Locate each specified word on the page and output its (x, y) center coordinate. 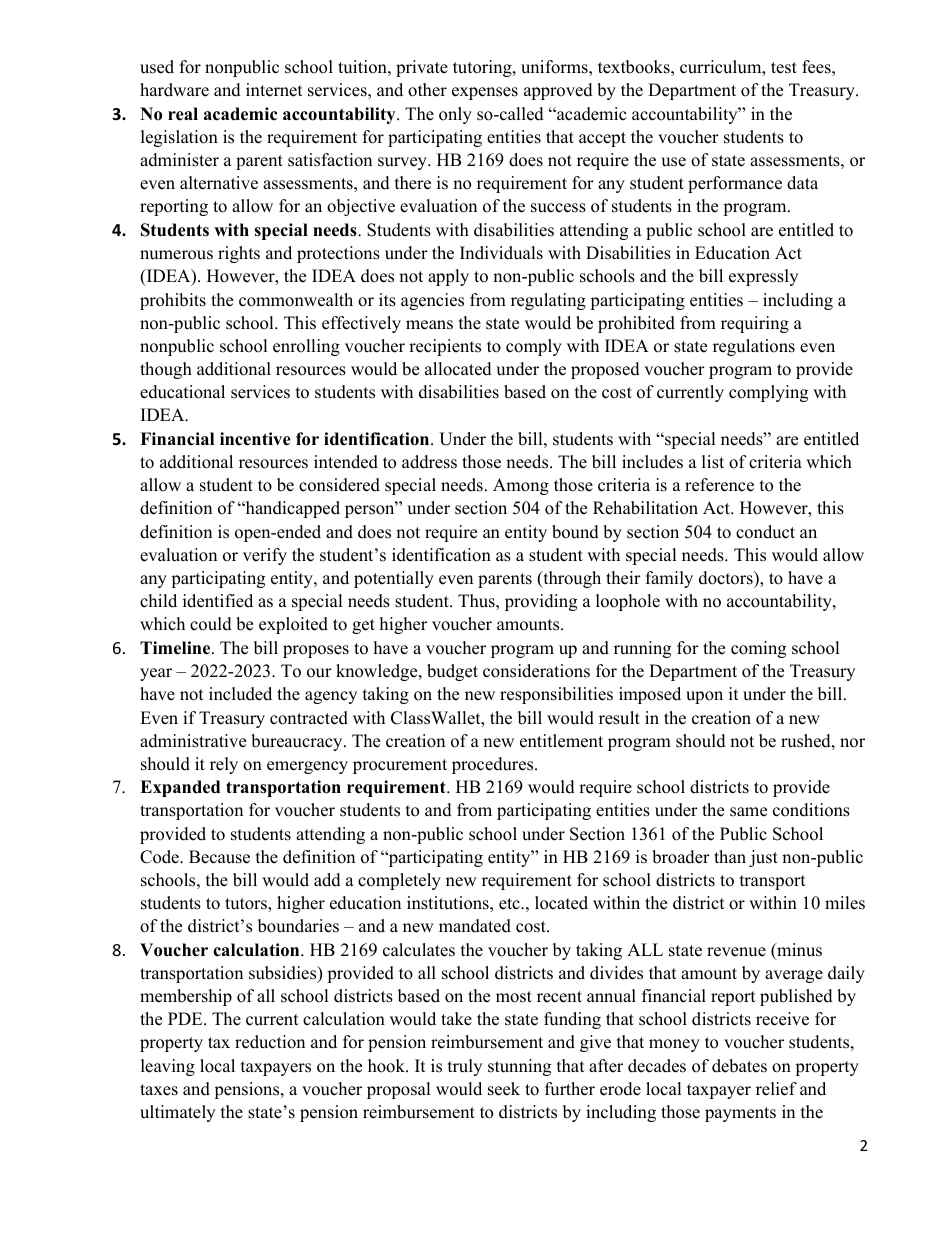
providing (541, 602)
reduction (270, 1042)
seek (504, 1089)
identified (218, 601)
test (784, 68)
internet (274, 90)
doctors (727, 578)
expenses (485, 93)
